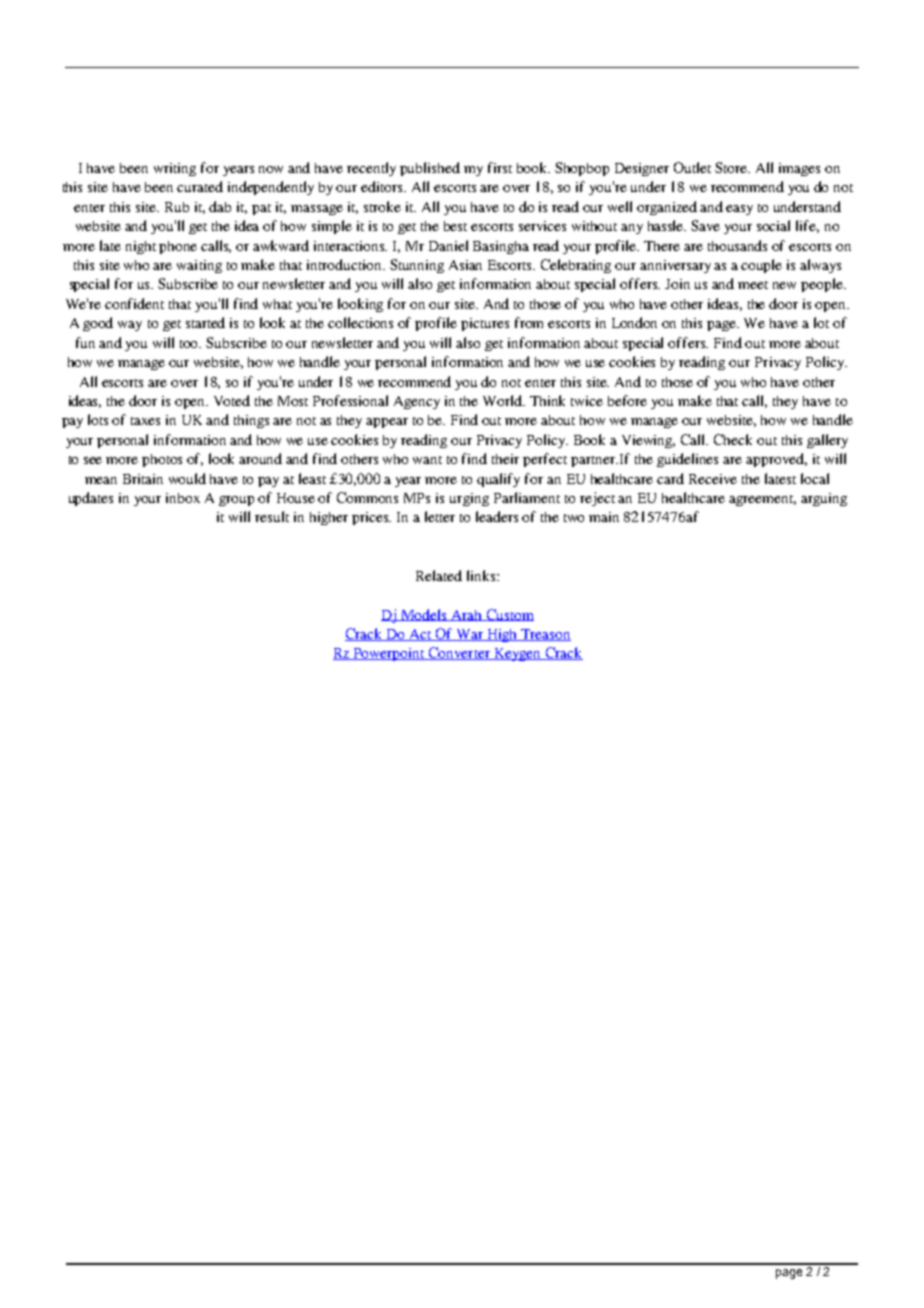 The image size is (924, 1308). I want to click on Converter, so click(460, 653).
